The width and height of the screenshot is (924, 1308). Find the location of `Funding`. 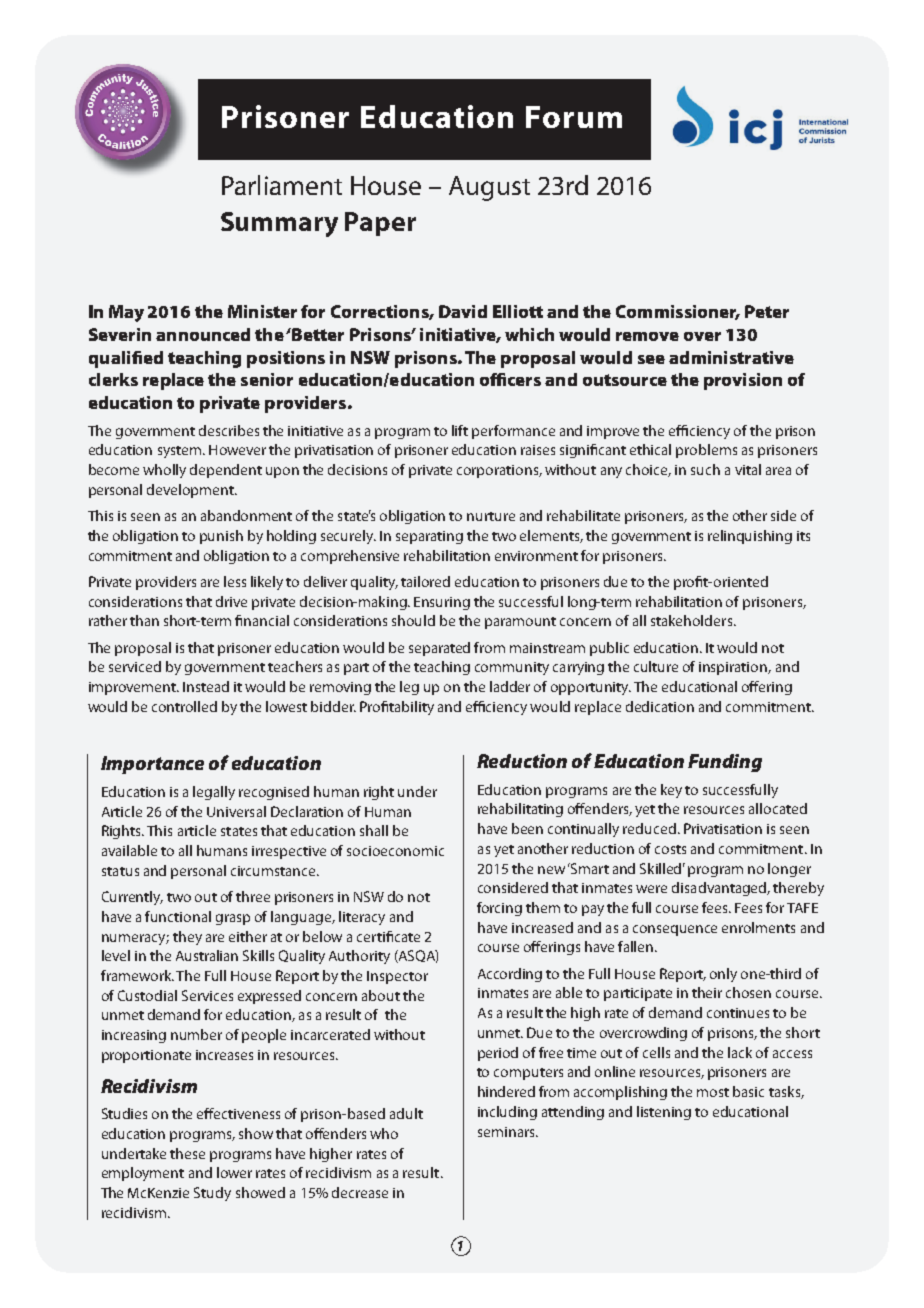

Funding is located at coordinates (725, 763).
